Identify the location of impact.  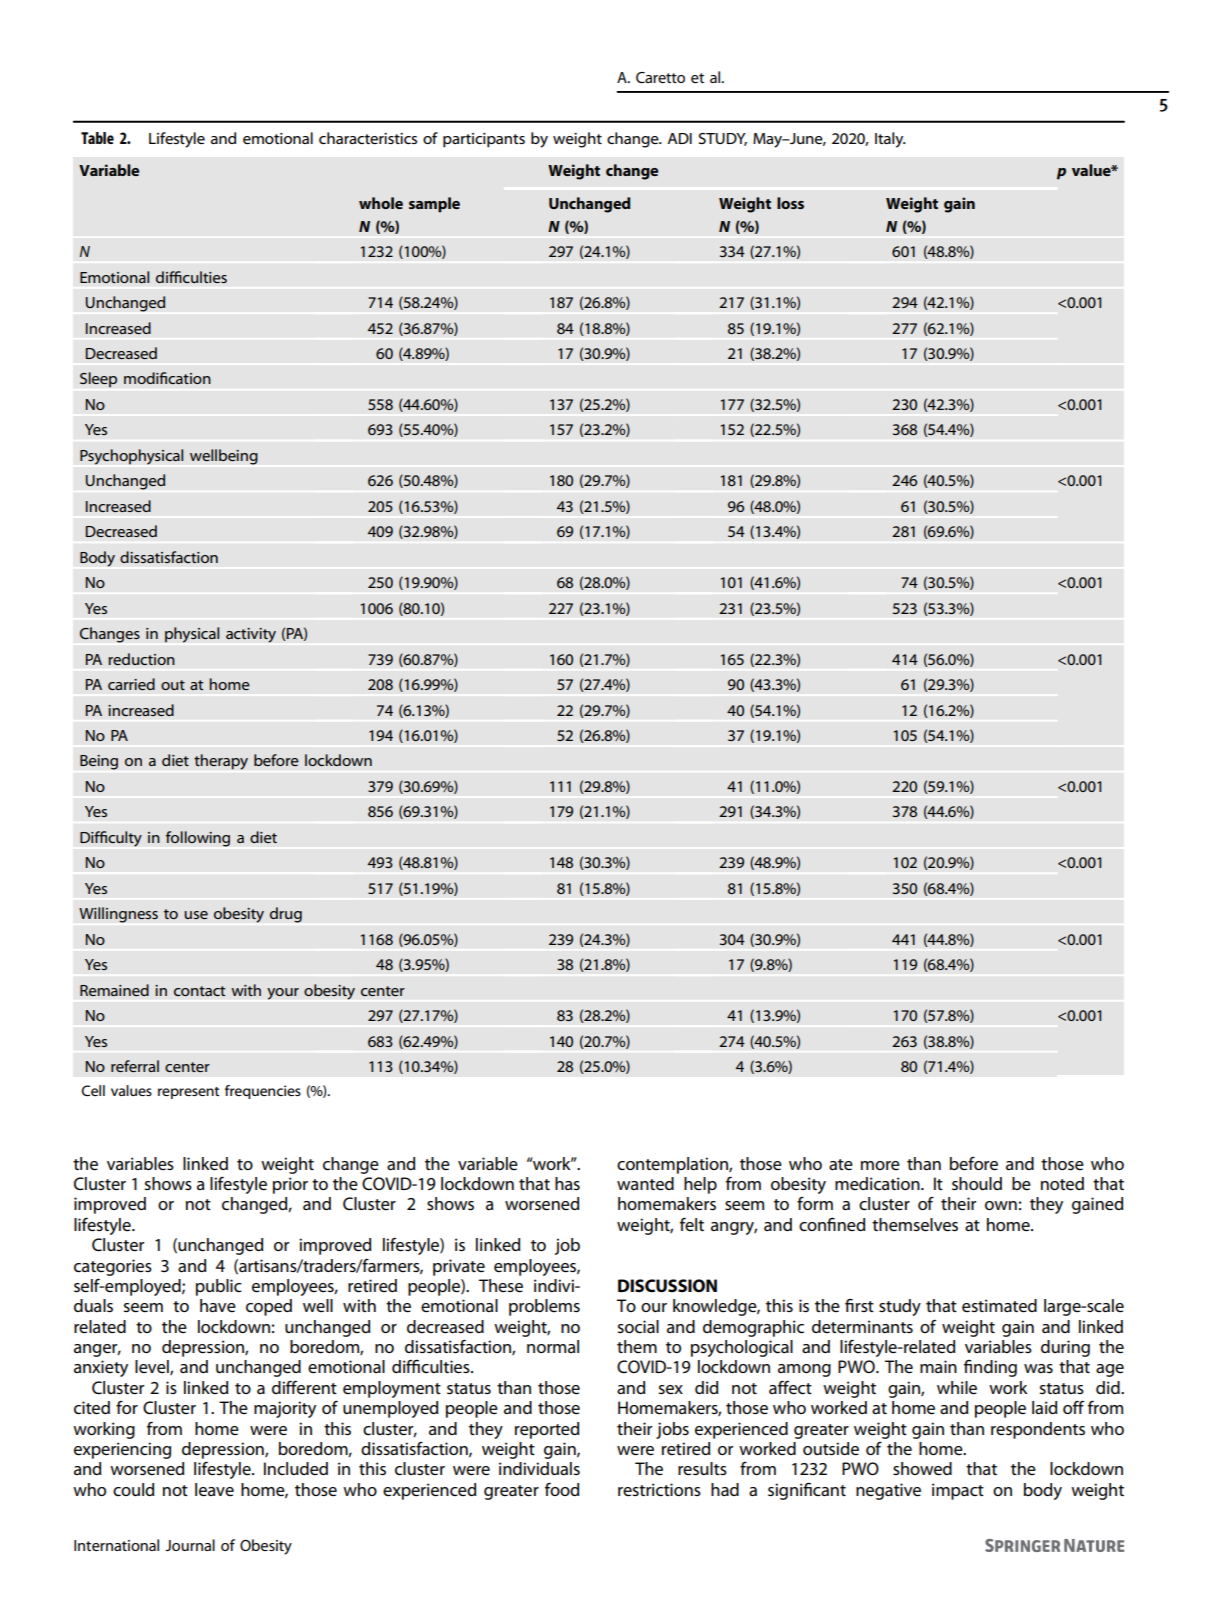
(958, 1491).
